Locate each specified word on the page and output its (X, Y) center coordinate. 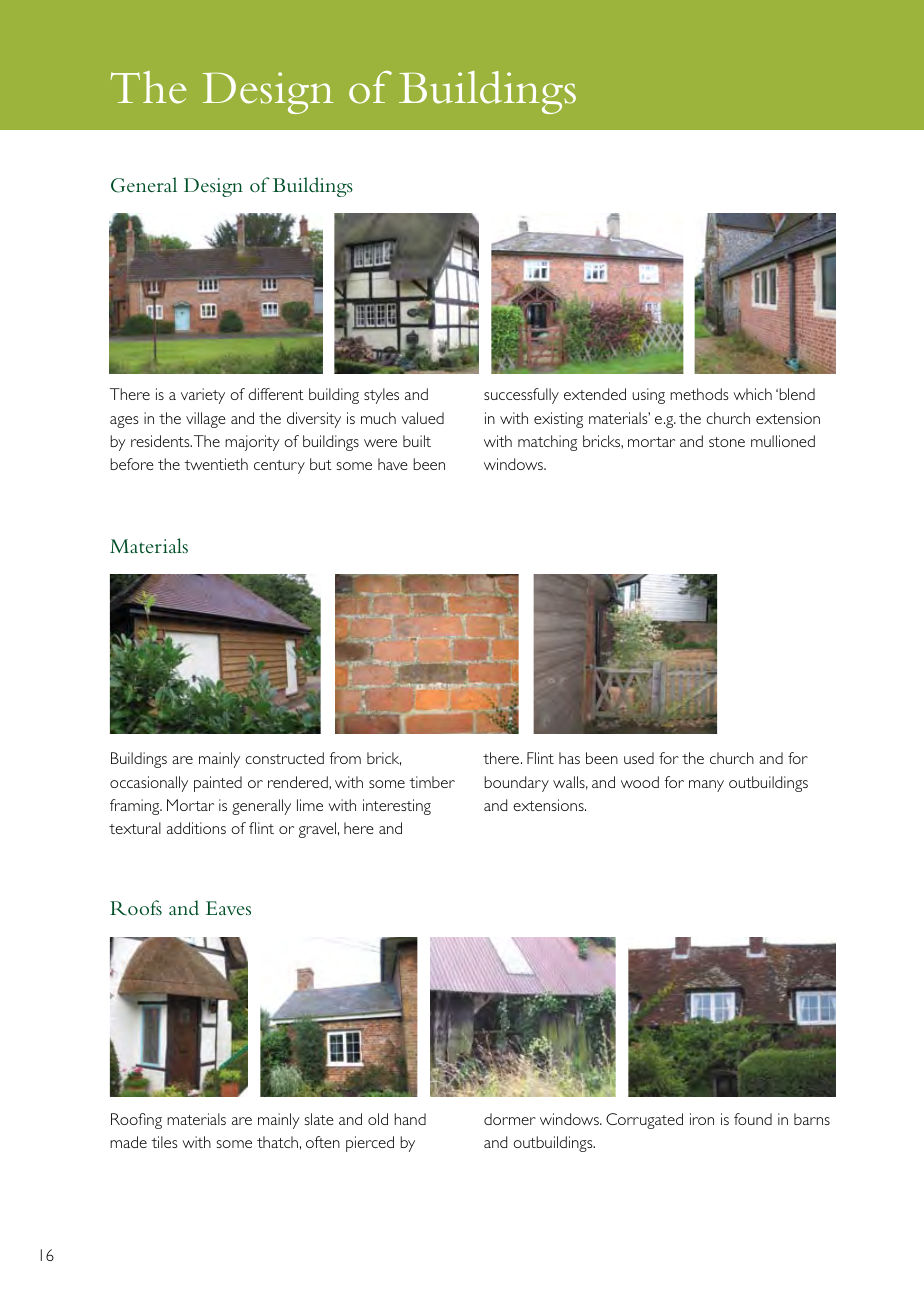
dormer (510, 1119)
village (206, 420)
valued (422, 418)
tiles (164, 1142)
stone (727, 442)
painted (218, 784)
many (706, 786)
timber (432, 782)
